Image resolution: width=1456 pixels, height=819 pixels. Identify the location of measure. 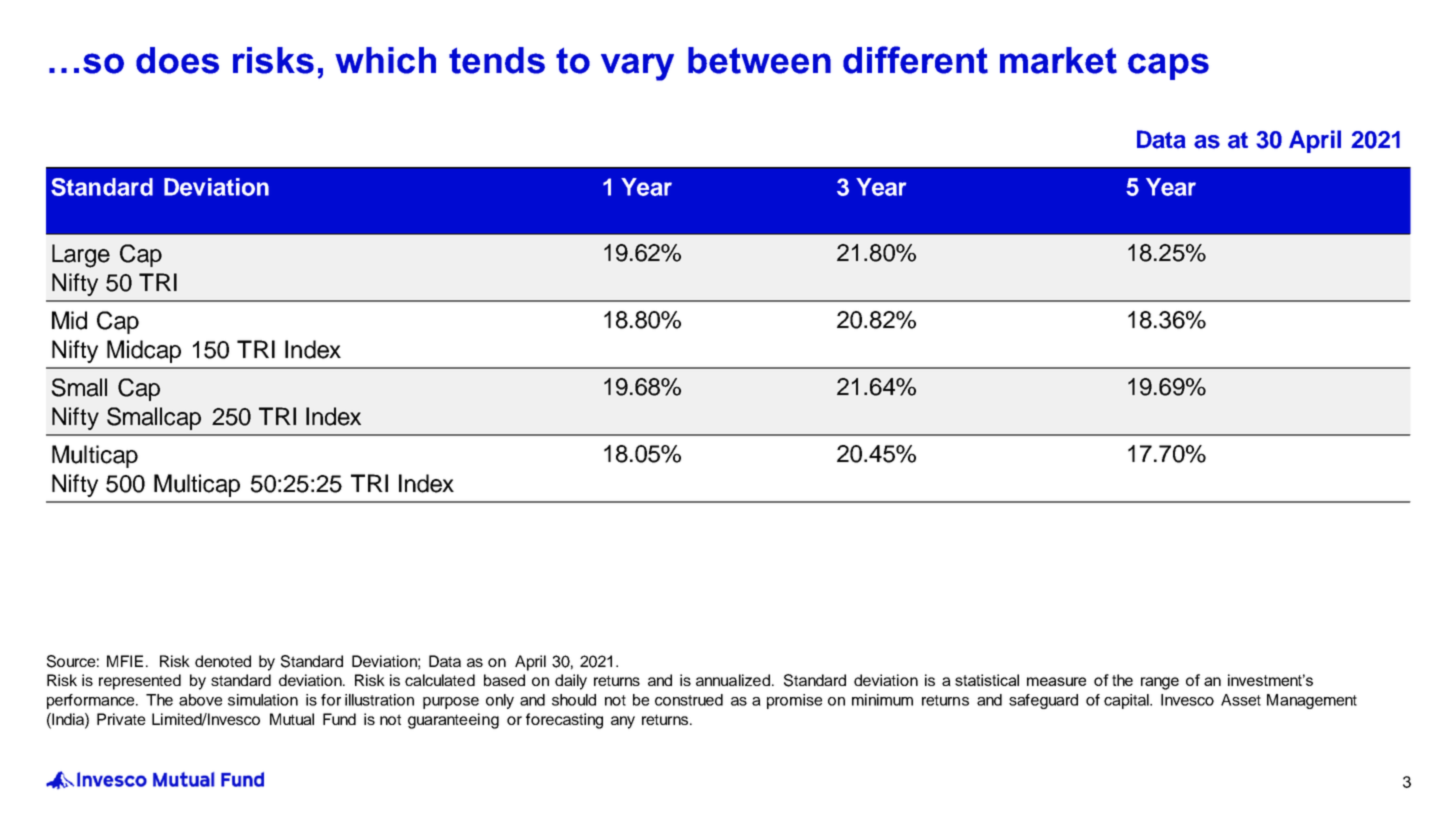
(1056, 681).
